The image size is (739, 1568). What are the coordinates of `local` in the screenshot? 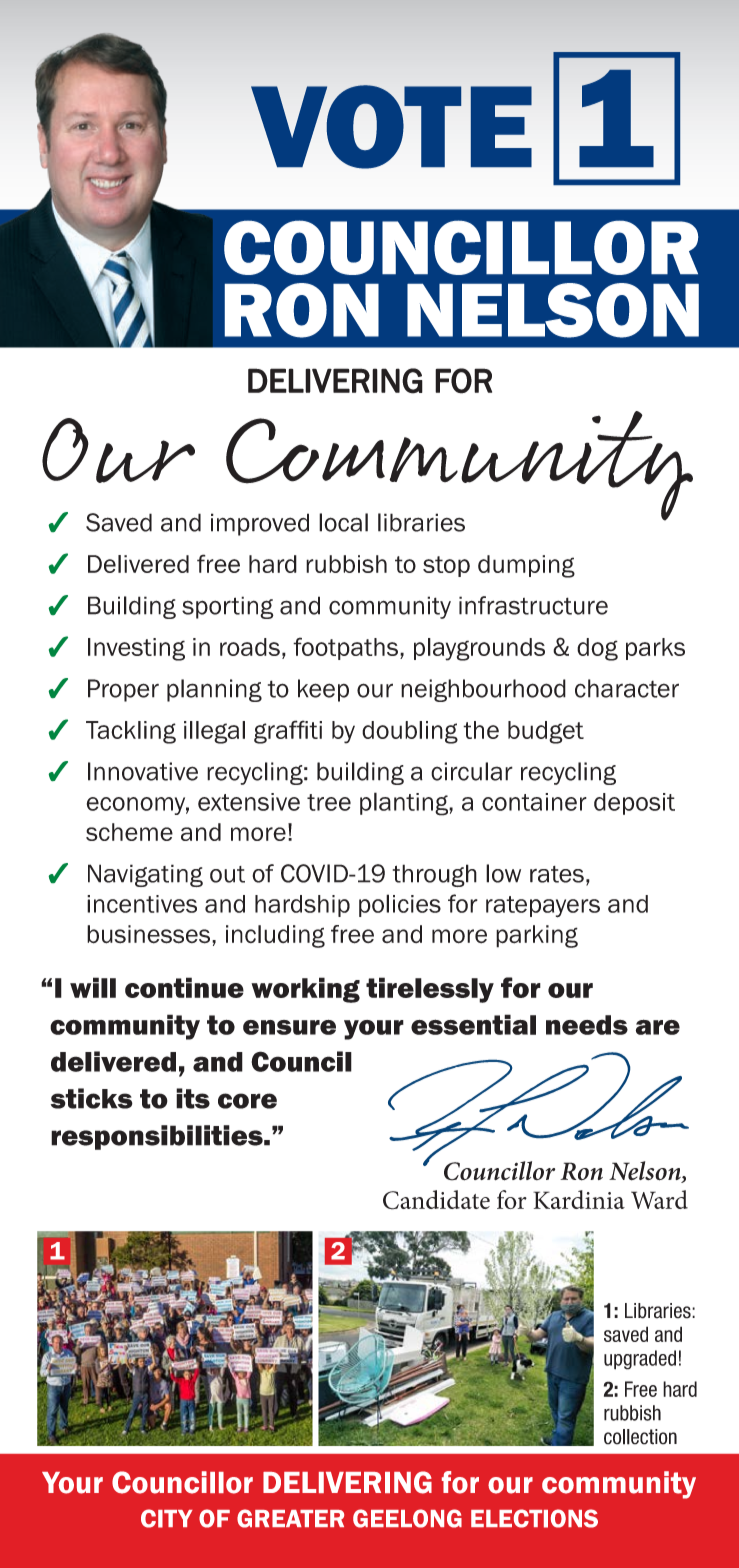 It's located at (343, 522).
